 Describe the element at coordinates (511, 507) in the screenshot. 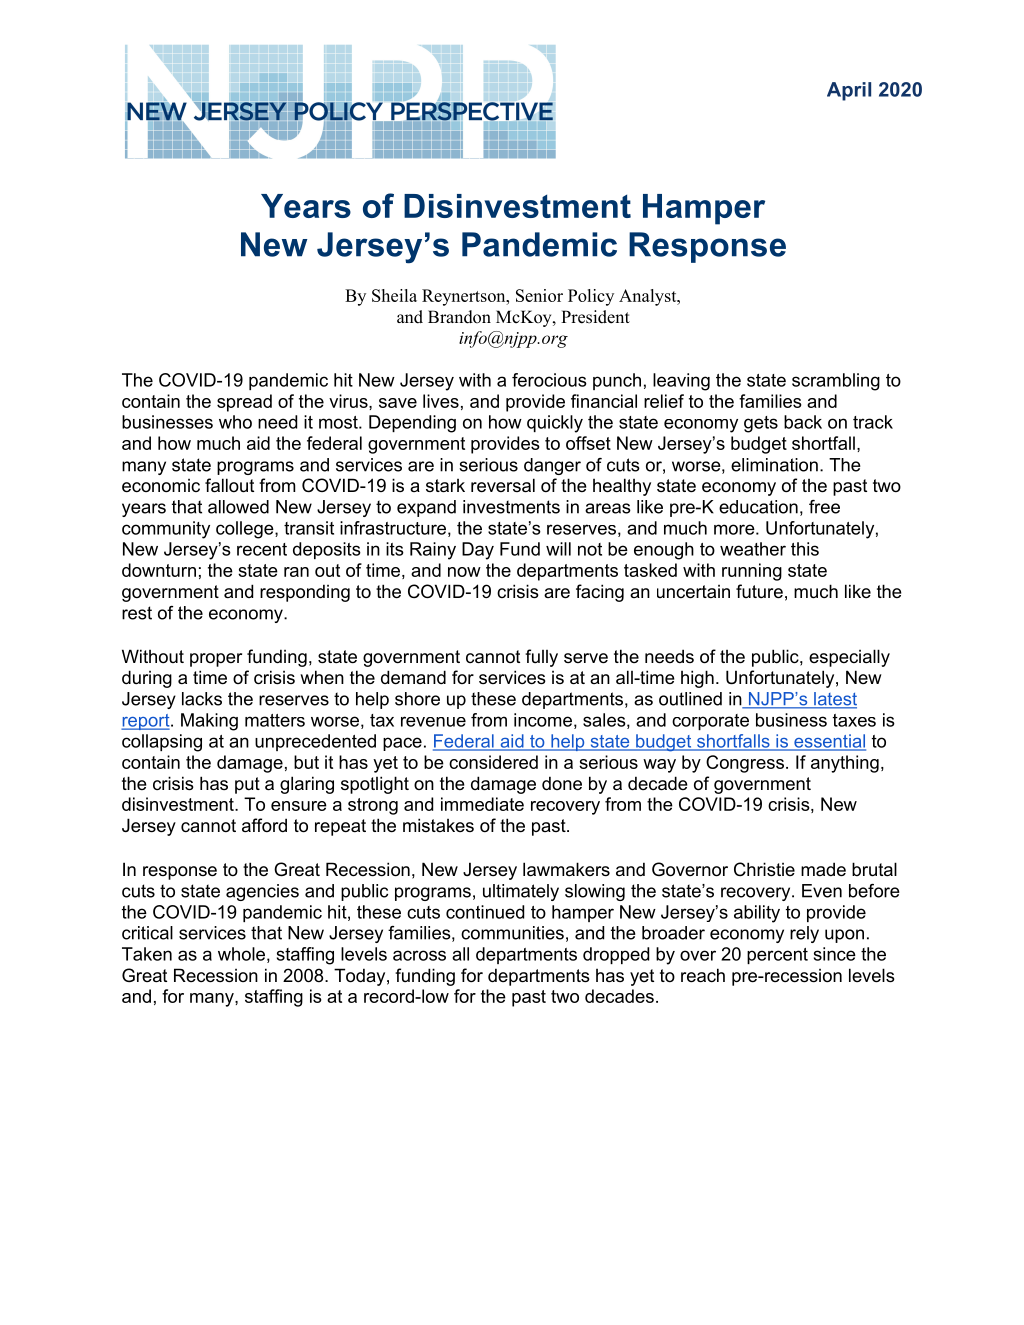

I see `investments` at that location.
